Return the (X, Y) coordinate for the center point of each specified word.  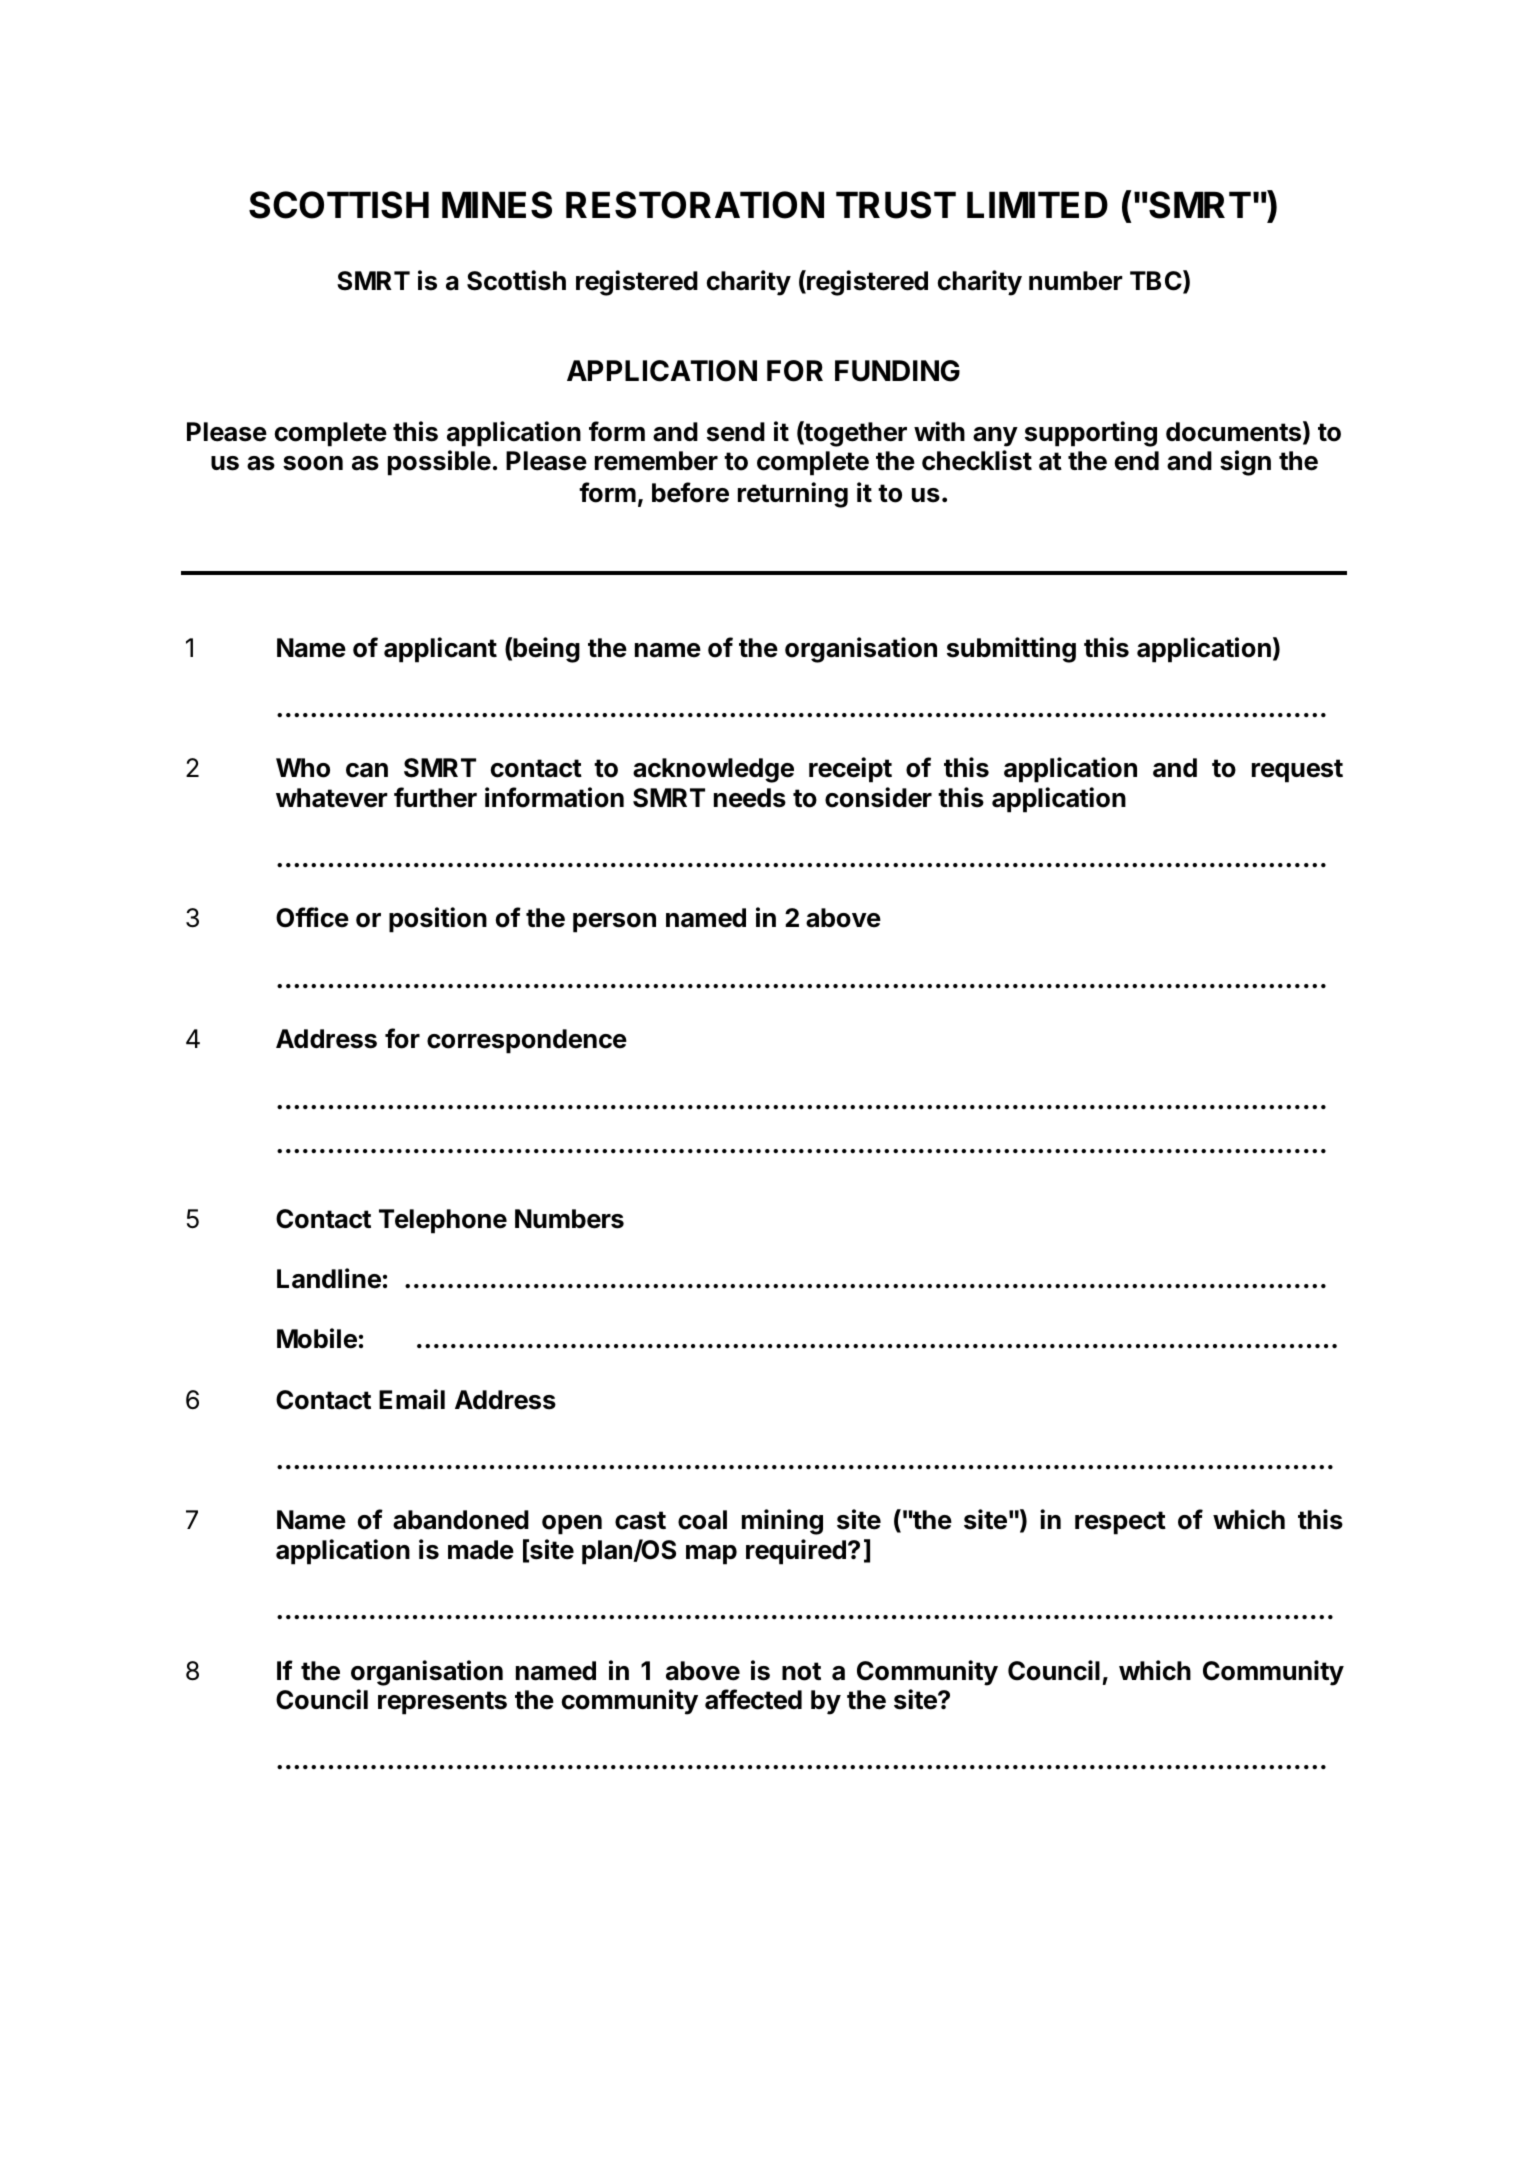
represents (442, 1703)
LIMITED (1037, 204)
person (614, 923)
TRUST (896, 205)
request (1297, 771)
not (801, 1671)
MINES (497, 205)
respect (1120, 1523)
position (438, 920)
